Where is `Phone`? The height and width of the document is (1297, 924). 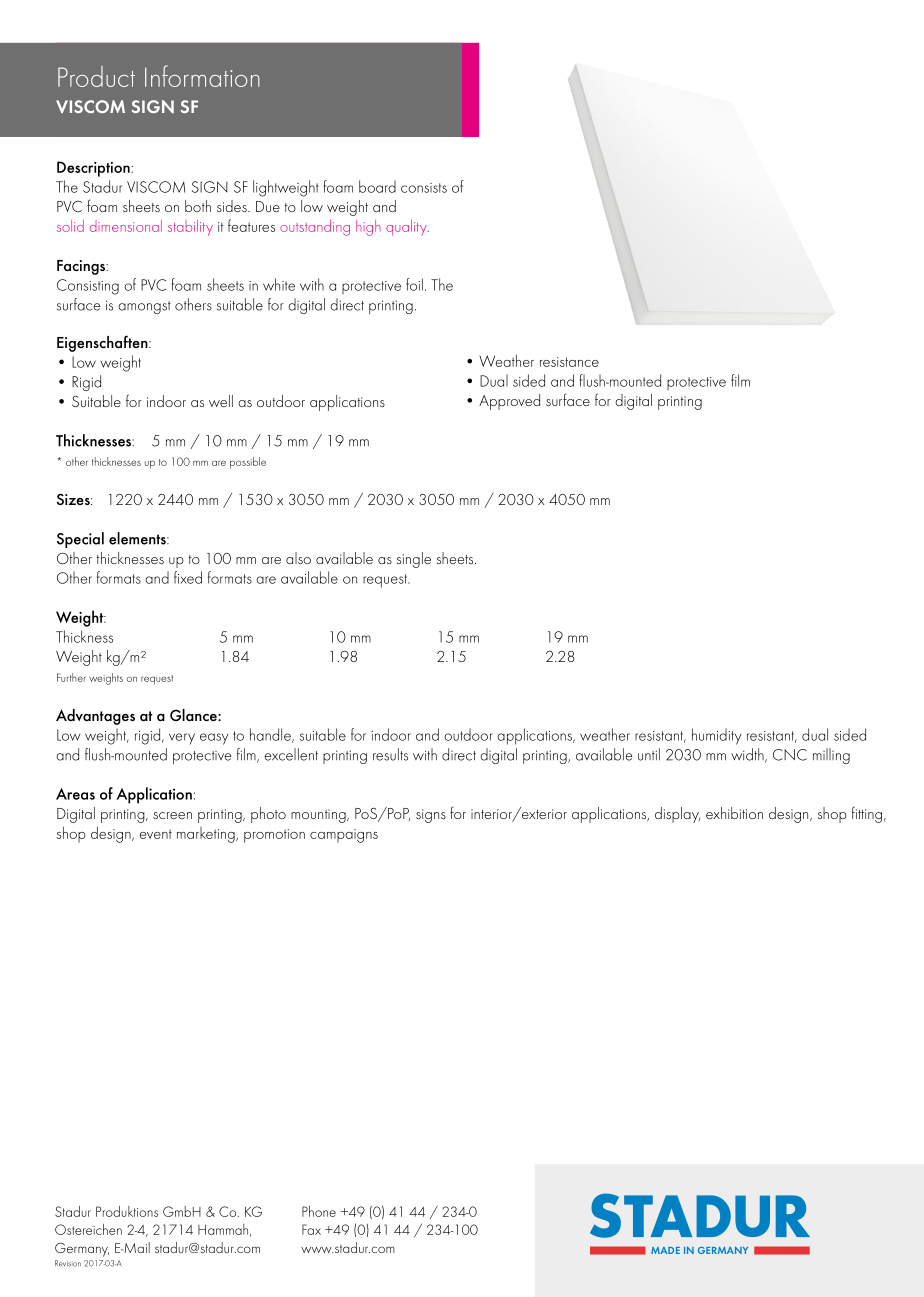
Phone is located at coordinates (319, 1211).
